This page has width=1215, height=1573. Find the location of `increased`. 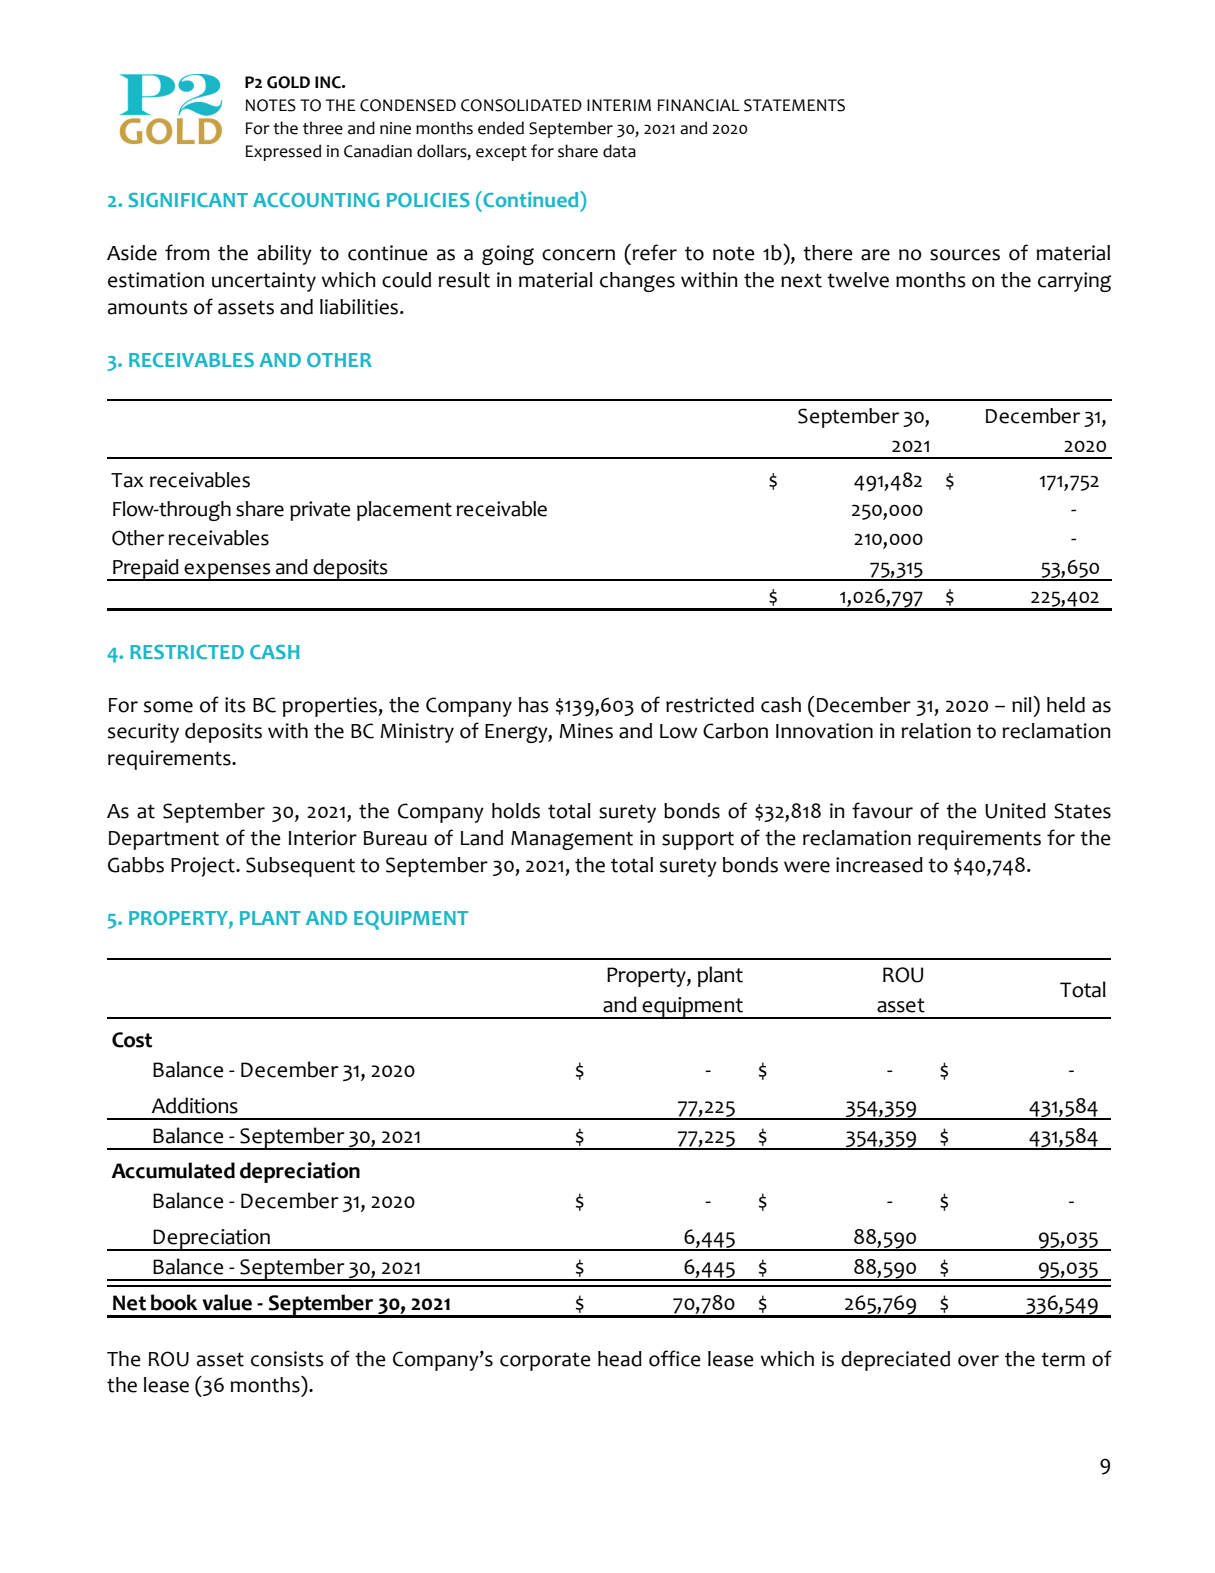

increased is located at coordinates (879, 865).
